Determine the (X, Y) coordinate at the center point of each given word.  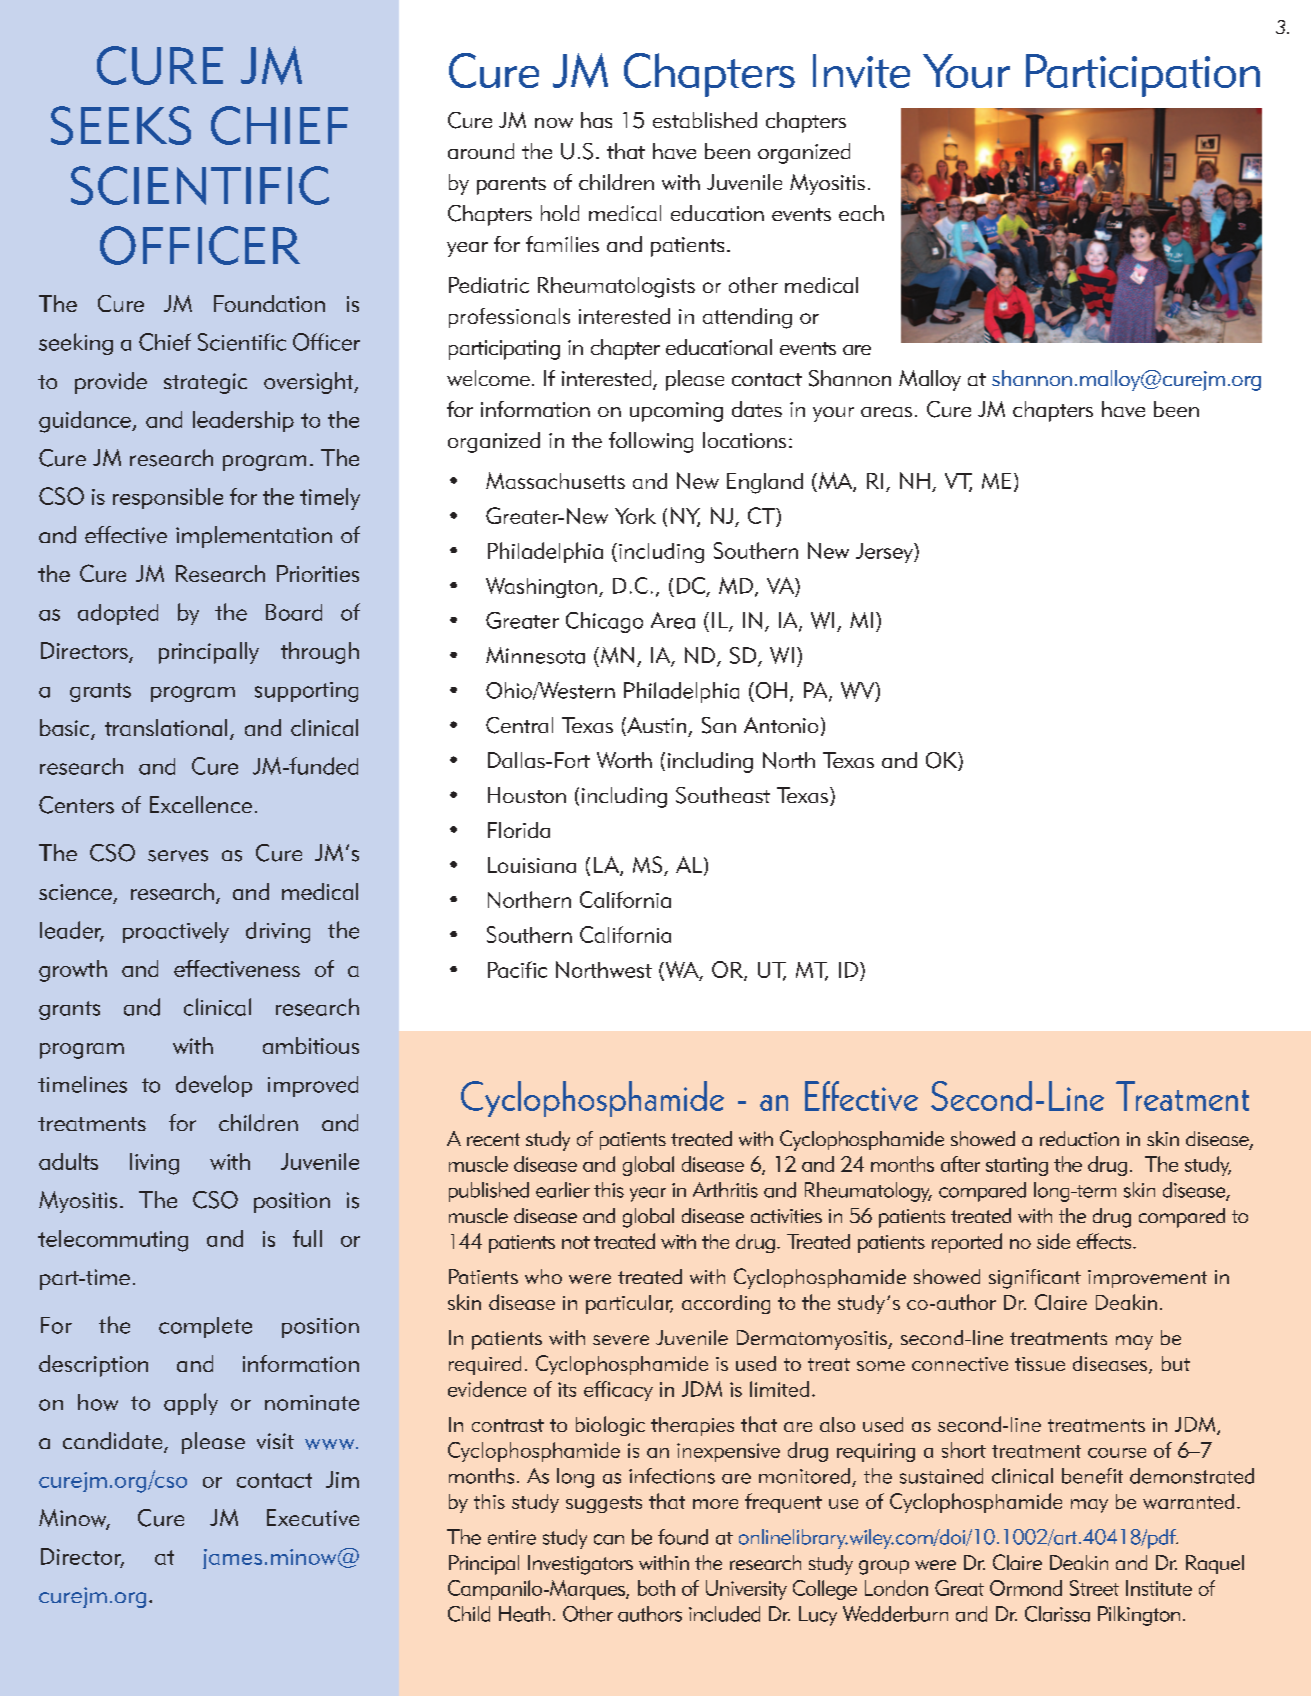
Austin (655, 726)
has (596, 120)
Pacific (517, 969)
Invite (861, 71)
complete (205, 1327)
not (576, 1242)
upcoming (676, 412)
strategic (205, 383)
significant (1035, 1279)
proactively (176, 932)
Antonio (781, 725)
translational (166, 727)
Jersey (885, 553)
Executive (313, 1517)
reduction (1079, 1138)
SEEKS (121, 125)
